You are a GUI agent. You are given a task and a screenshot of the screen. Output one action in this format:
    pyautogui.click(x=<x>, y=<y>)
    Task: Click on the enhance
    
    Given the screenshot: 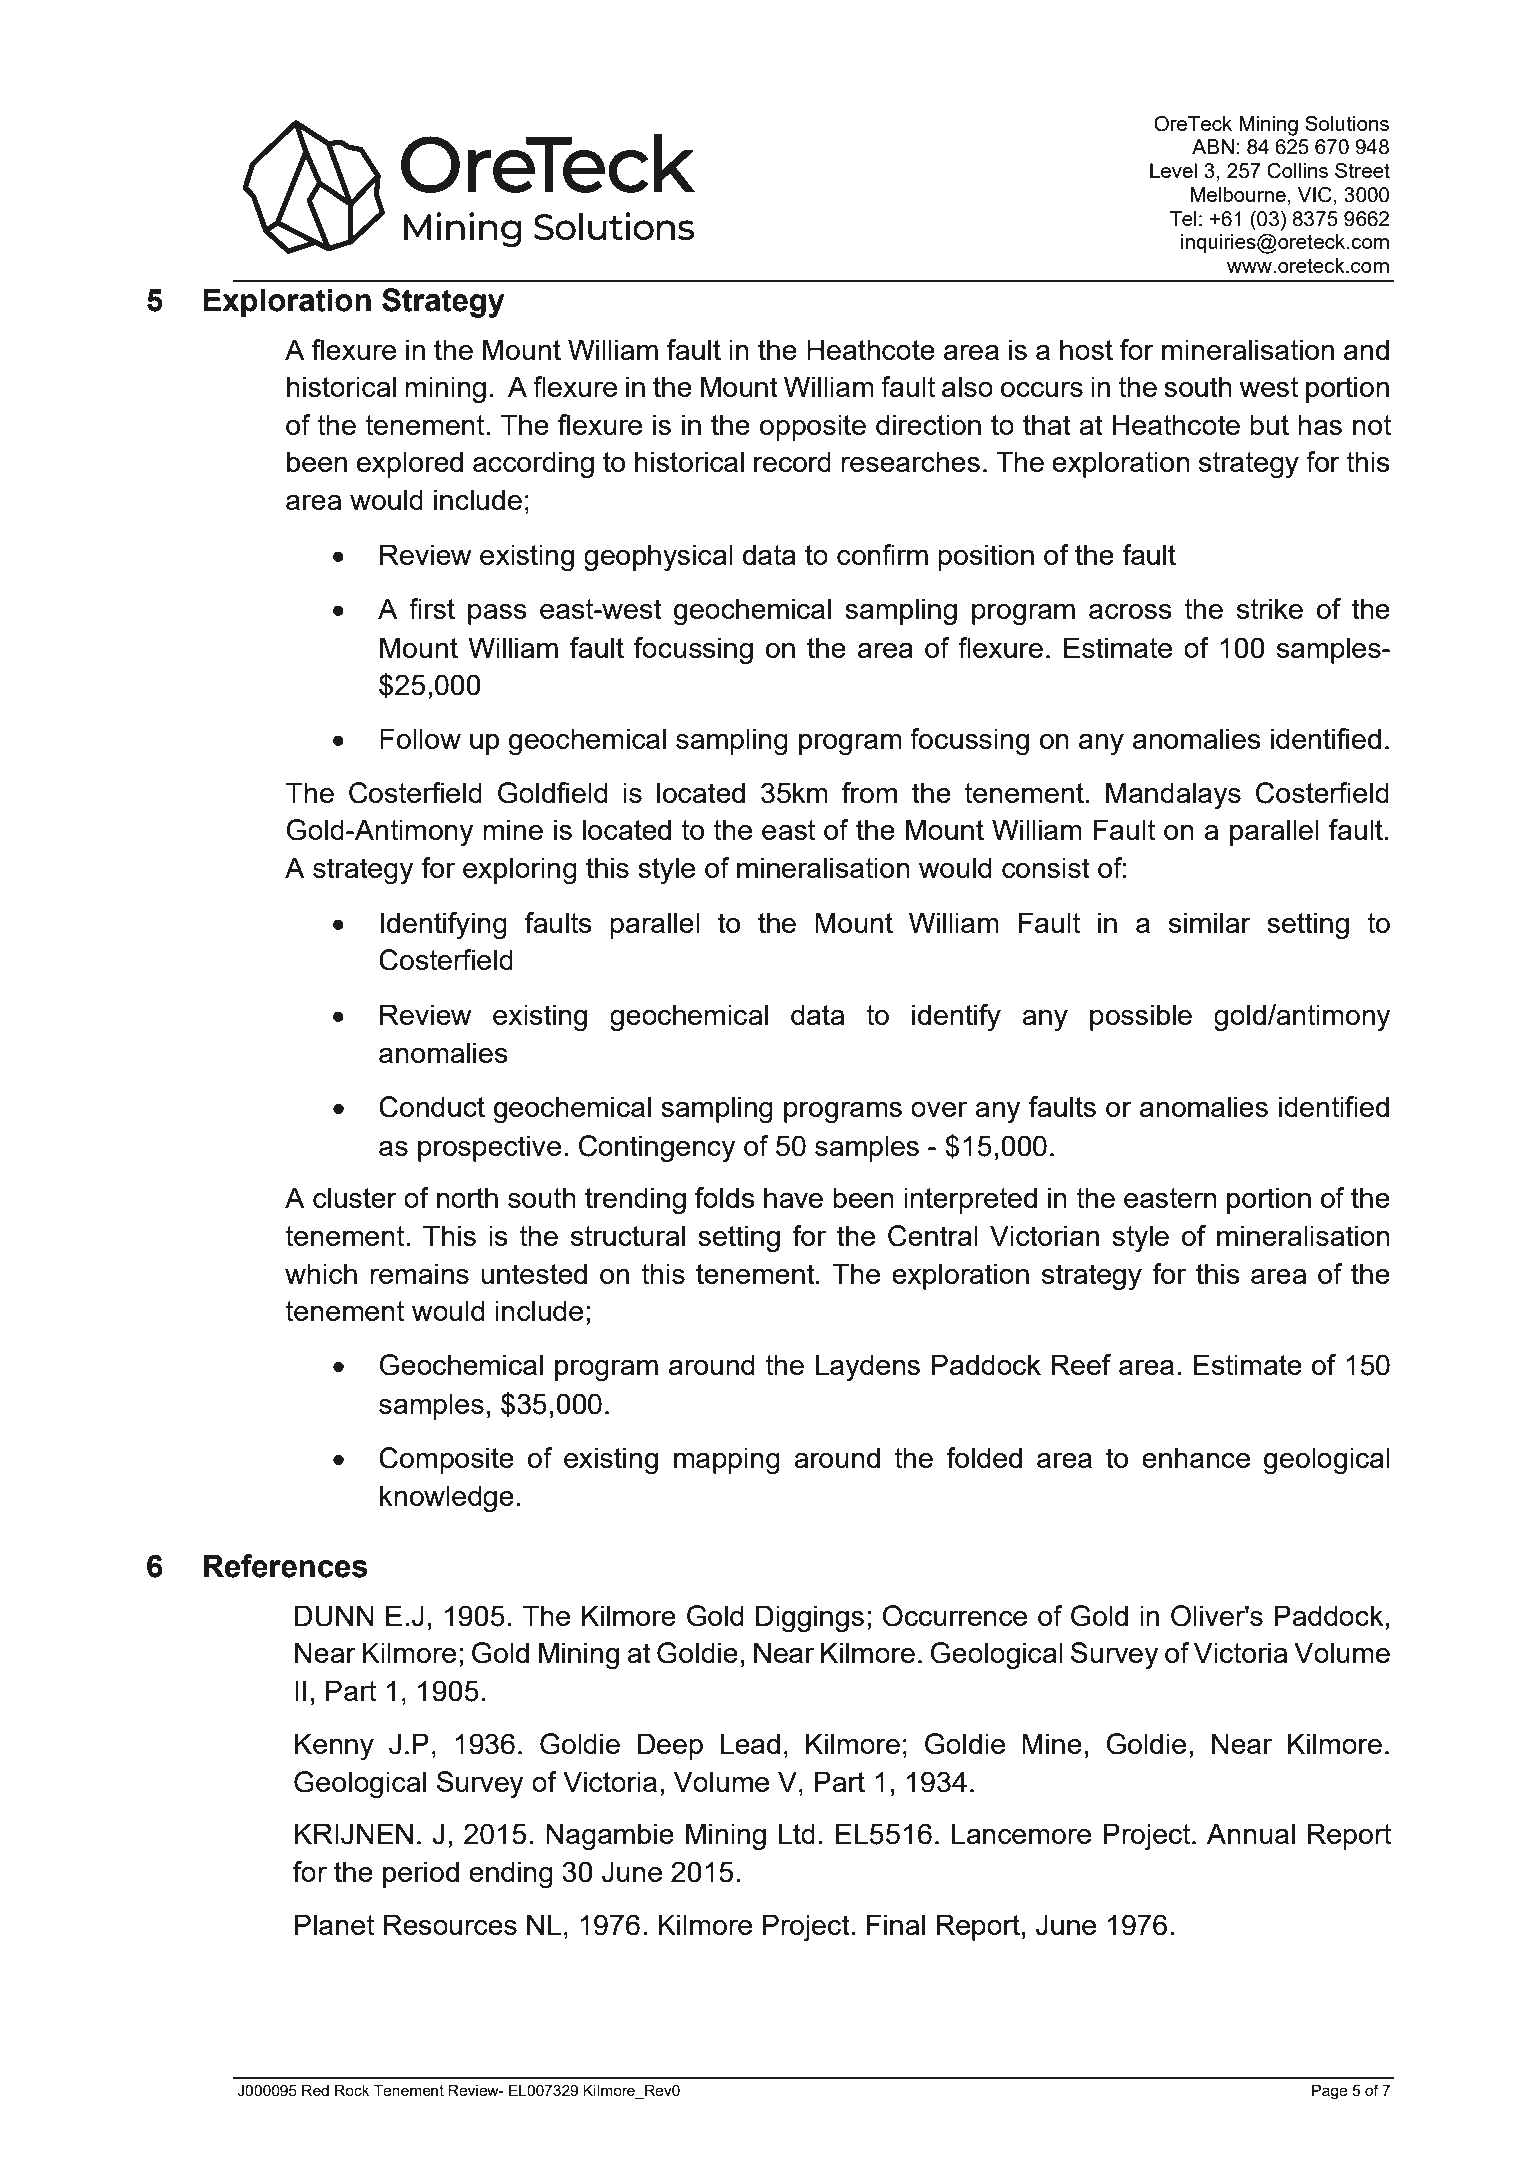 What is the action you would take?
    pyautogui.click(x=1196, y=1457)
